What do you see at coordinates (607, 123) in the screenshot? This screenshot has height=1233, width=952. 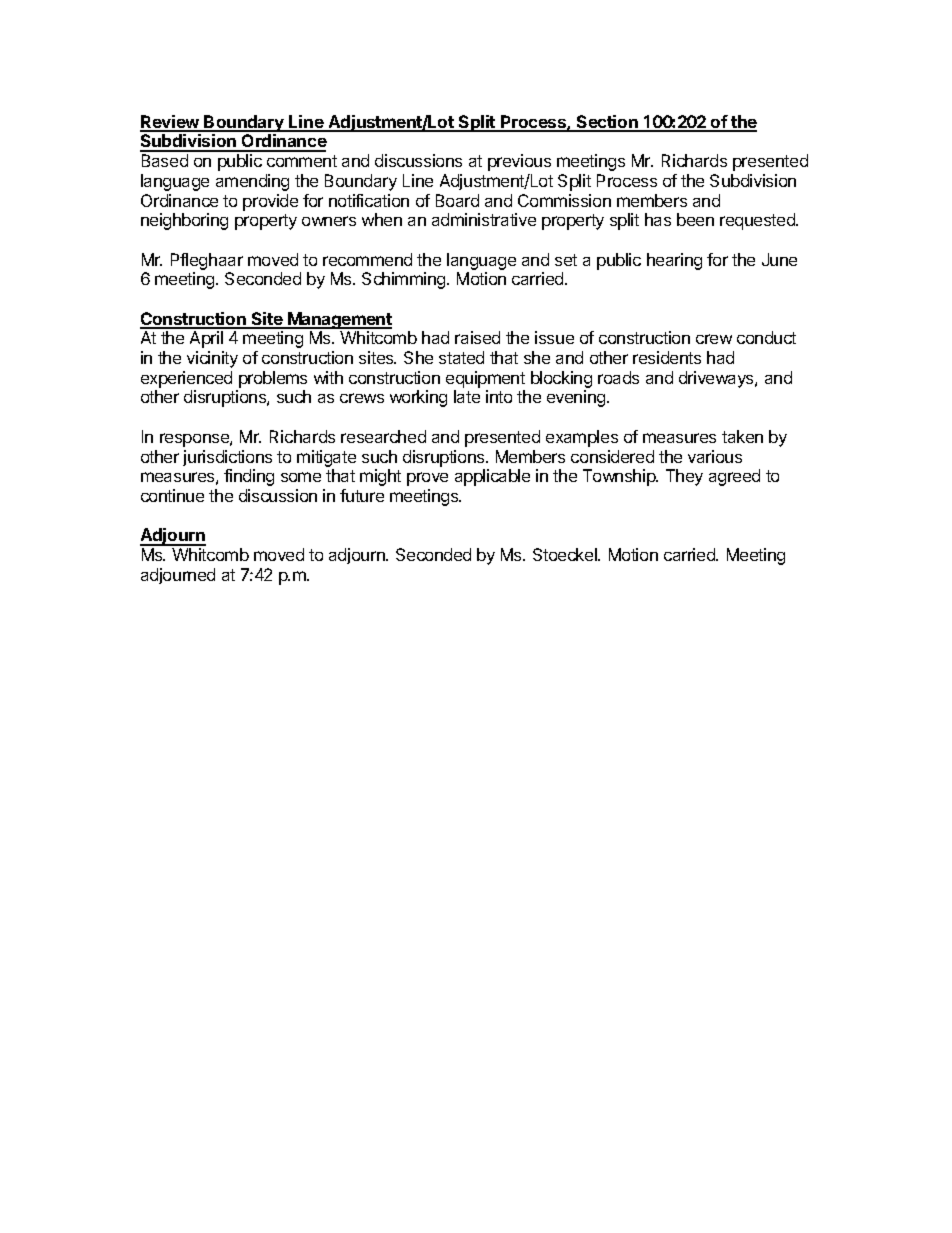 I see `Section` at bounding box center [607, 123].
